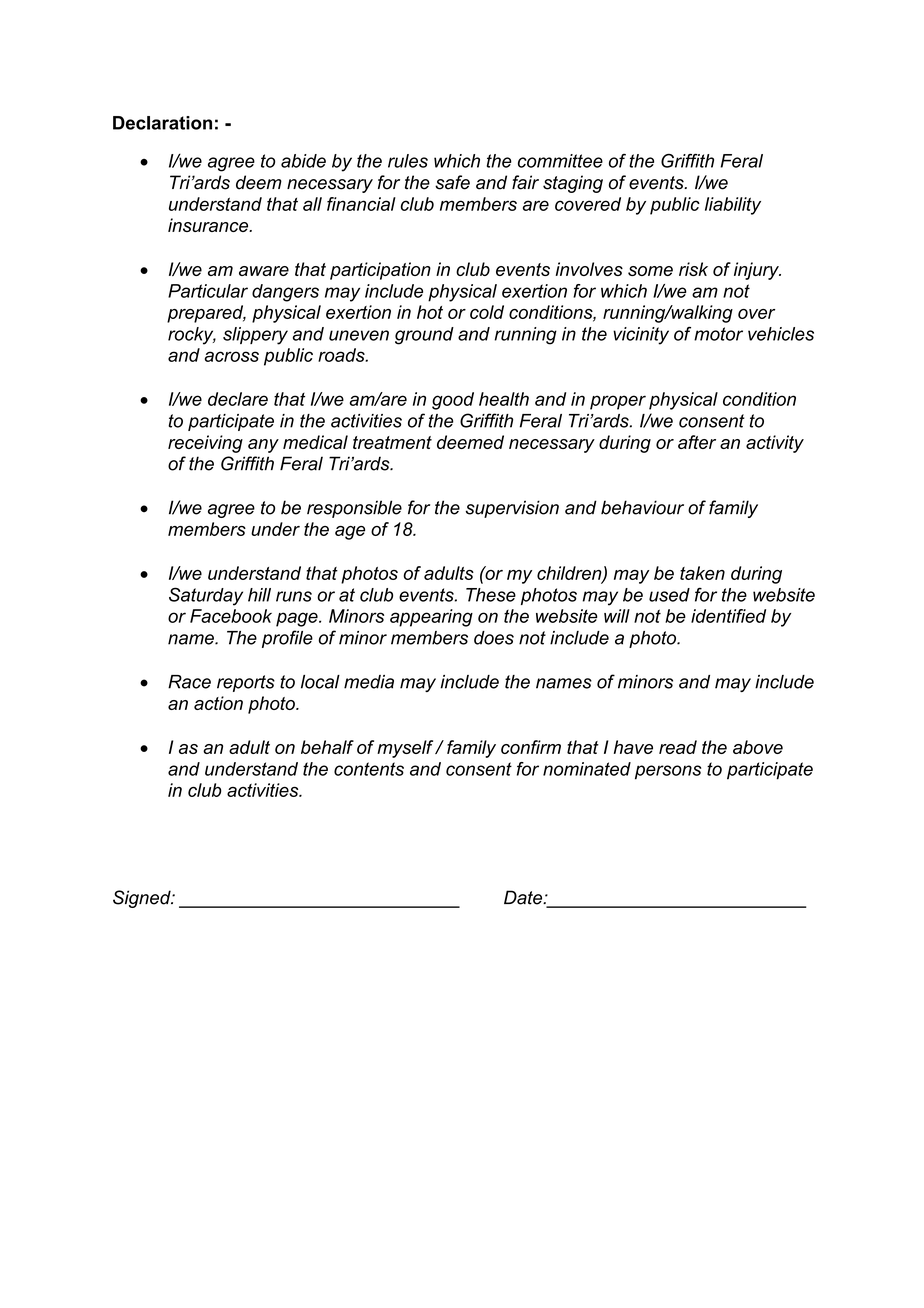 The image size is (924, 1308). Describe the element at coordinates (668, 772) in the image. I see `persons` at that location.
